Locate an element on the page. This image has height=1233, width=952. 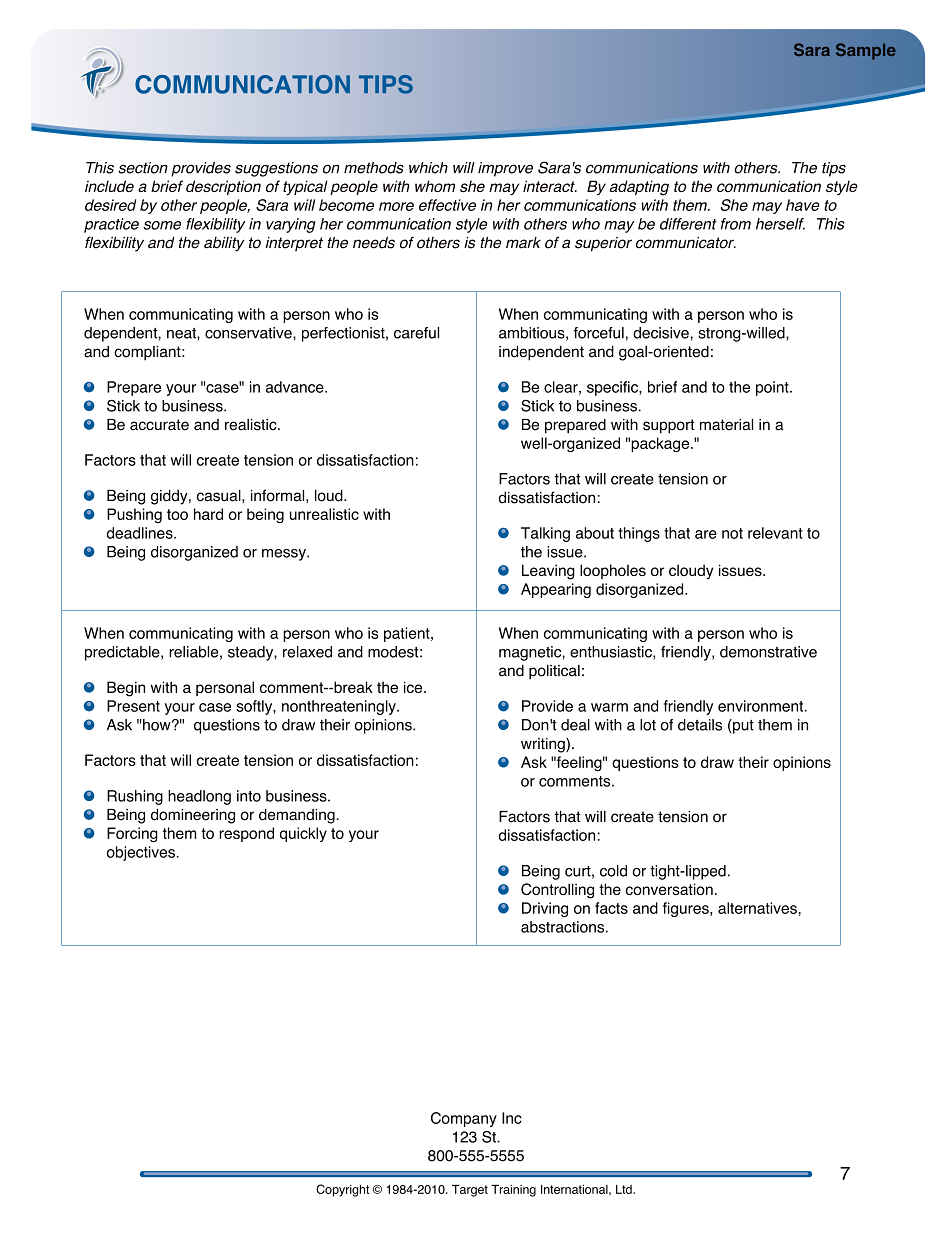
writing is located at coordinates (544, 745).
